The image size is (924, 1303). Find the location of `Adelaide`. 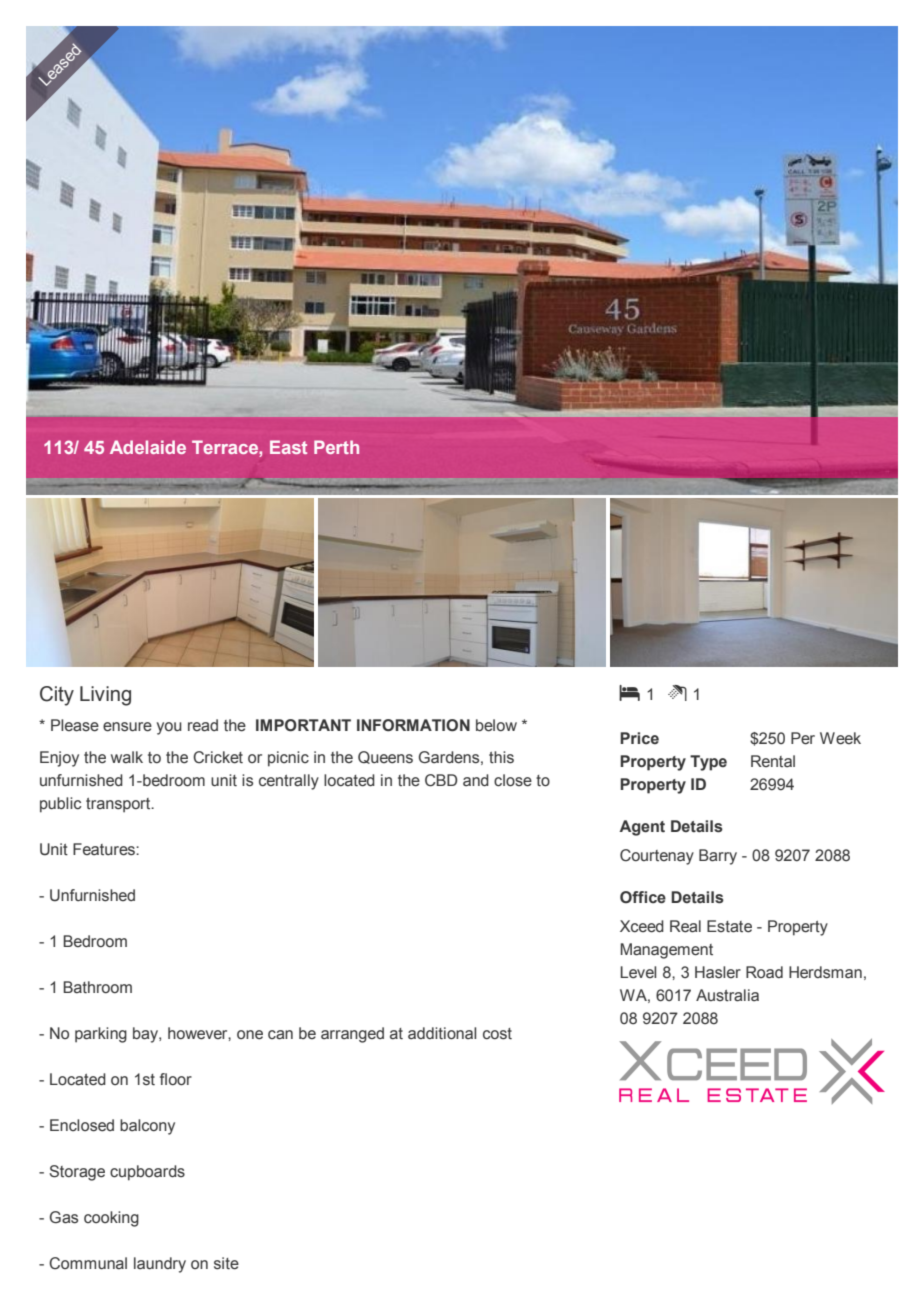

Adelaide is located at coordinates (148, 447).
